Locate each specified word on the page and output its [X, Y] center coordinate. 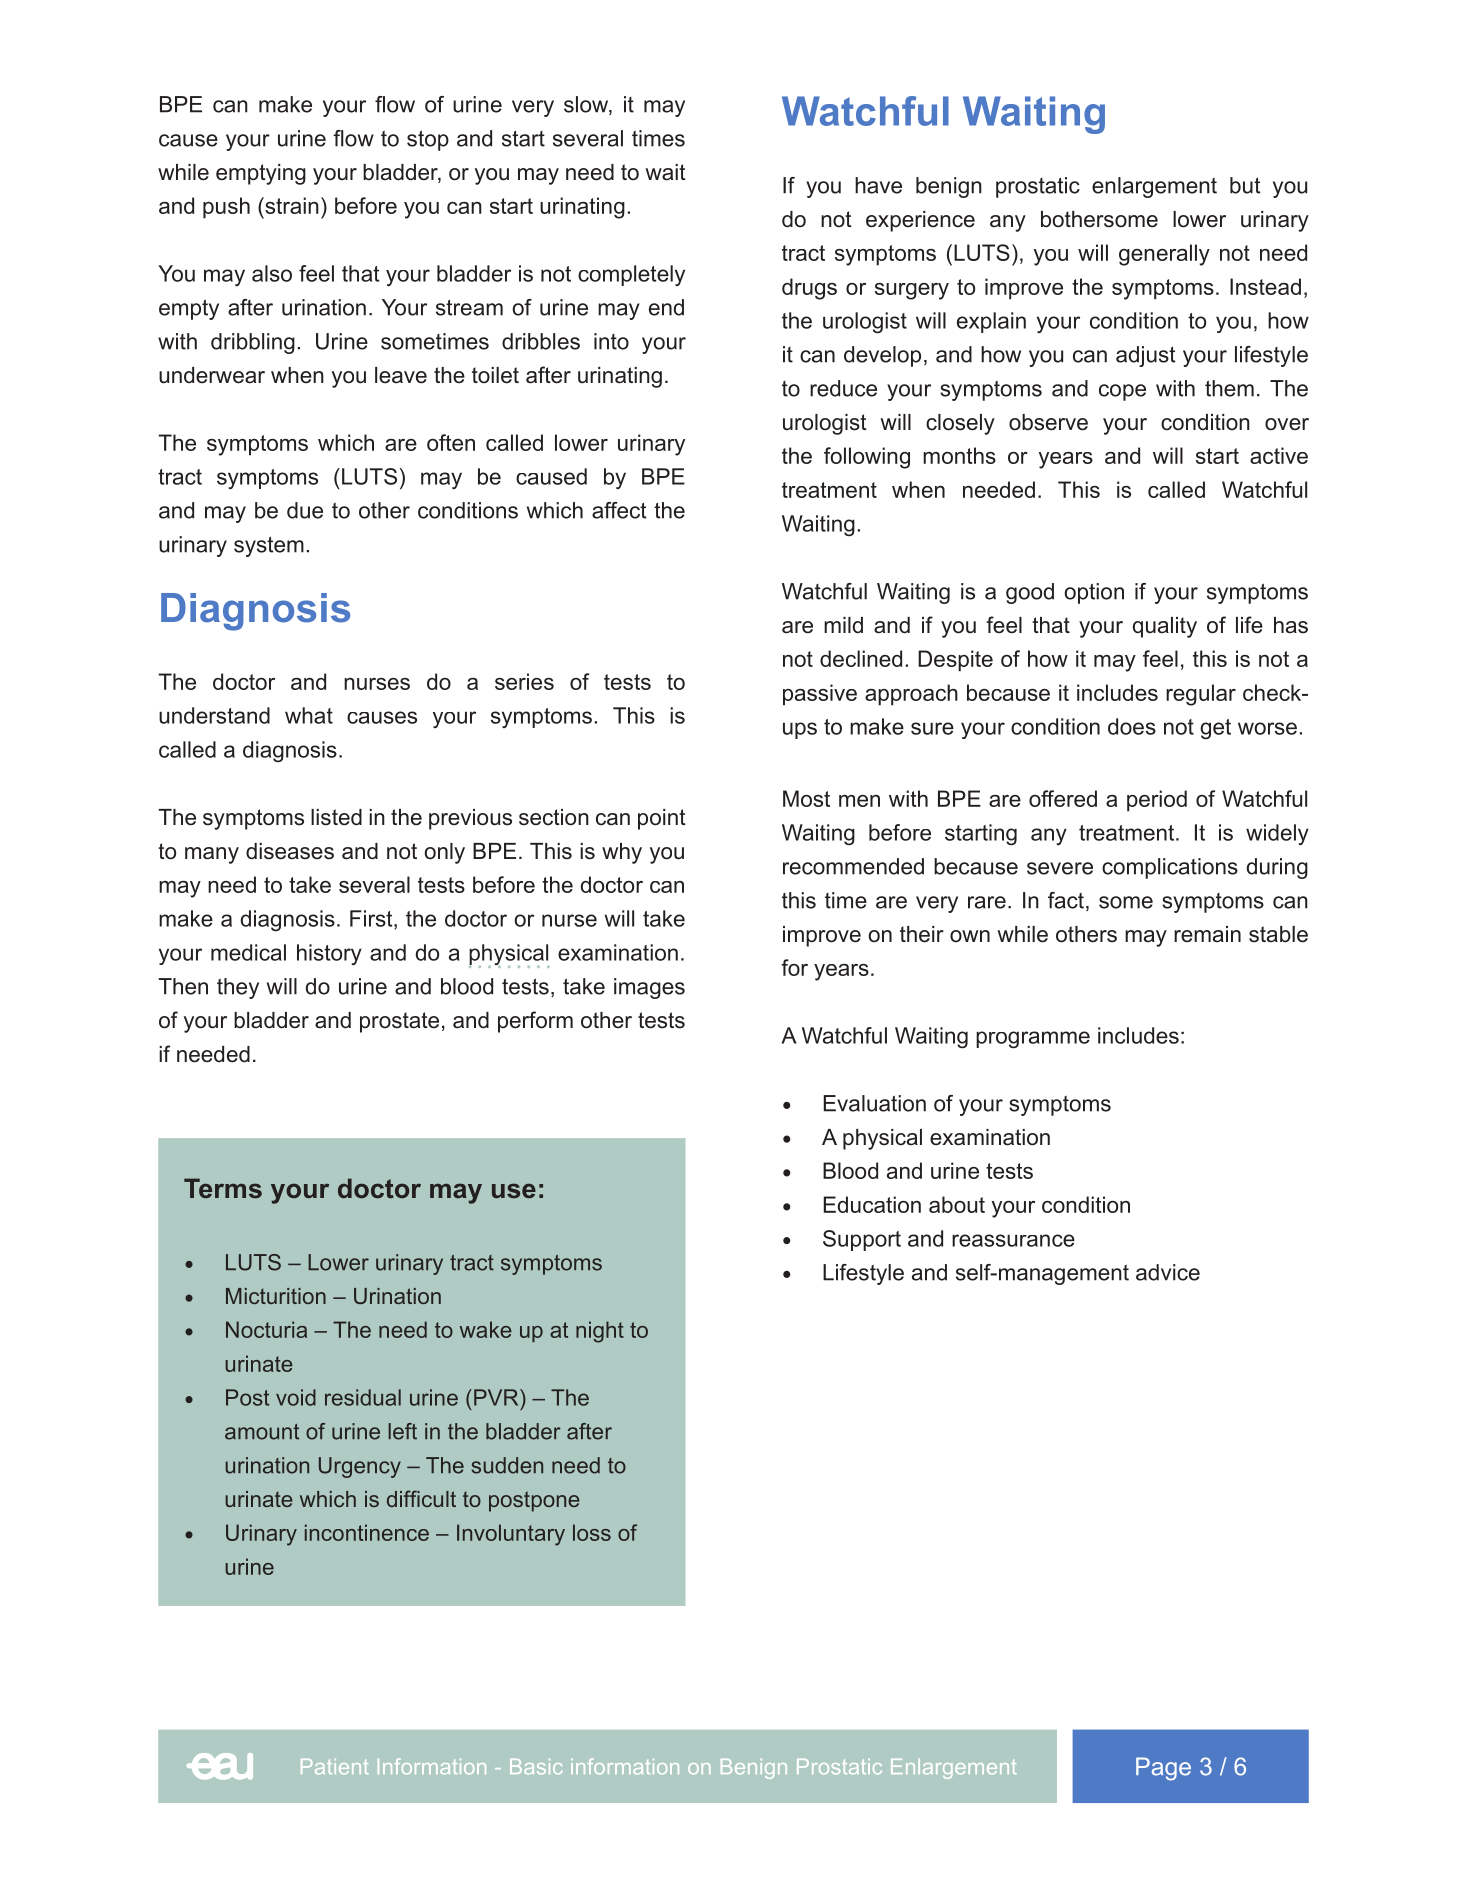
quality [1165, 627]
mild [843, 625]
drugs [809, 289]
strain [291, 205]
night [600, 1332]
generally [1164, 255]
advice [1168, 1272]
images [649, 988]
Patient [334, 1766]
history [329, 954]
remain [1207, 934]
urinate [259, 1363]
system [269, 547]
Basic [536, 1766]
